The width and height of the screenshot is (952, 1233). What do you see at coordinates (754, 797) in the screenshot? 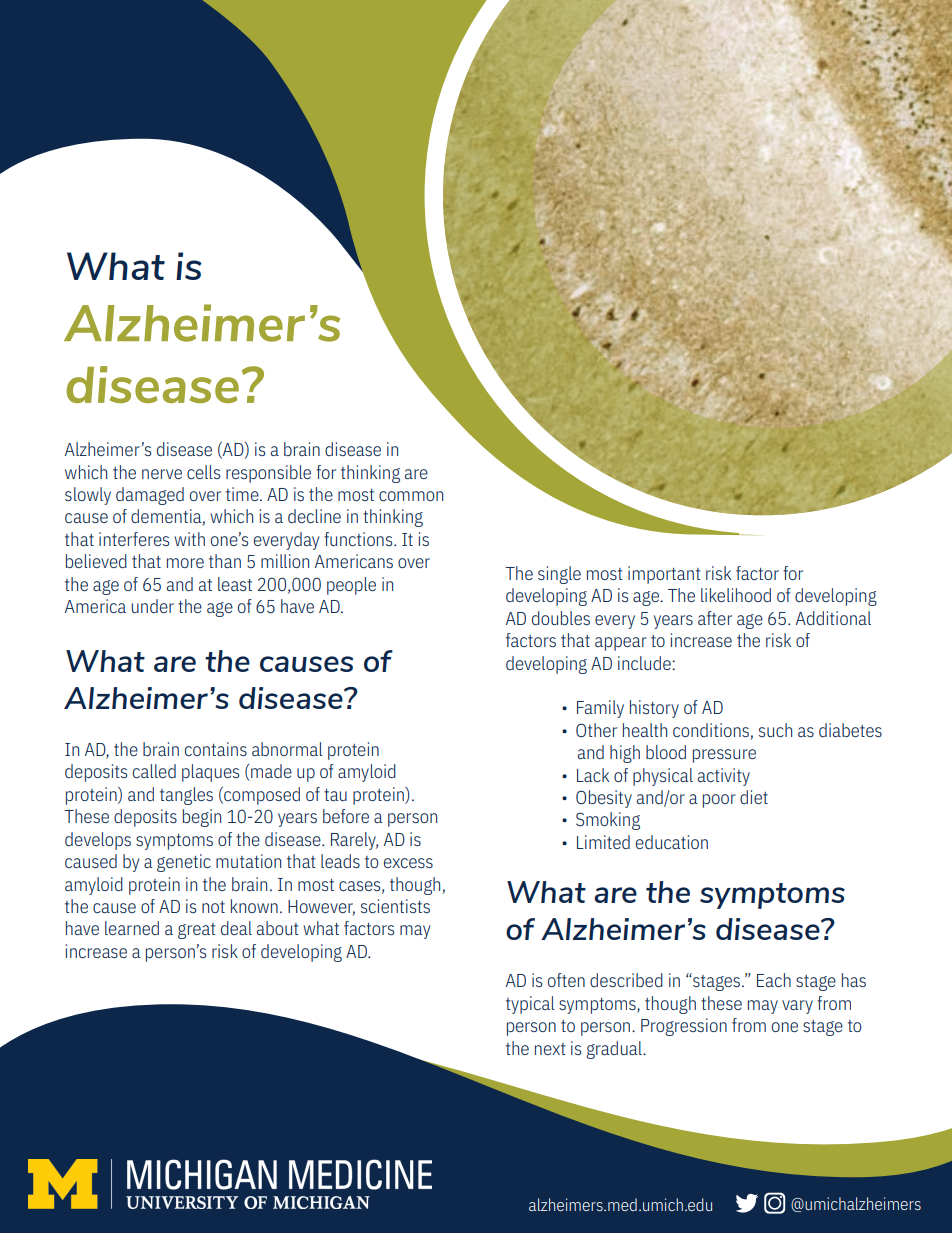
I see `diet` at bounding box center [754, 797].
